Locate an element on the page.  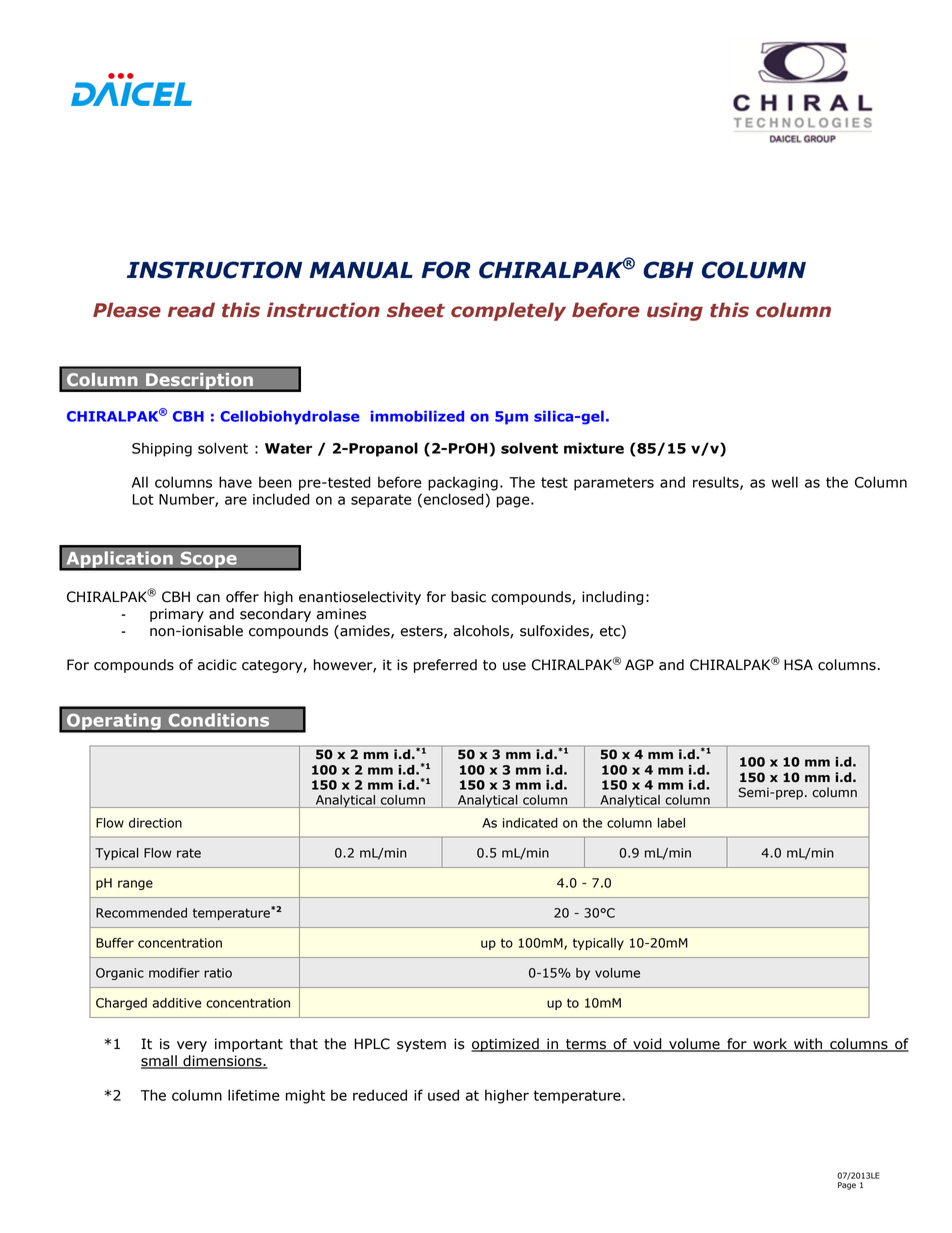
including is located at coordinates (613, 598).
